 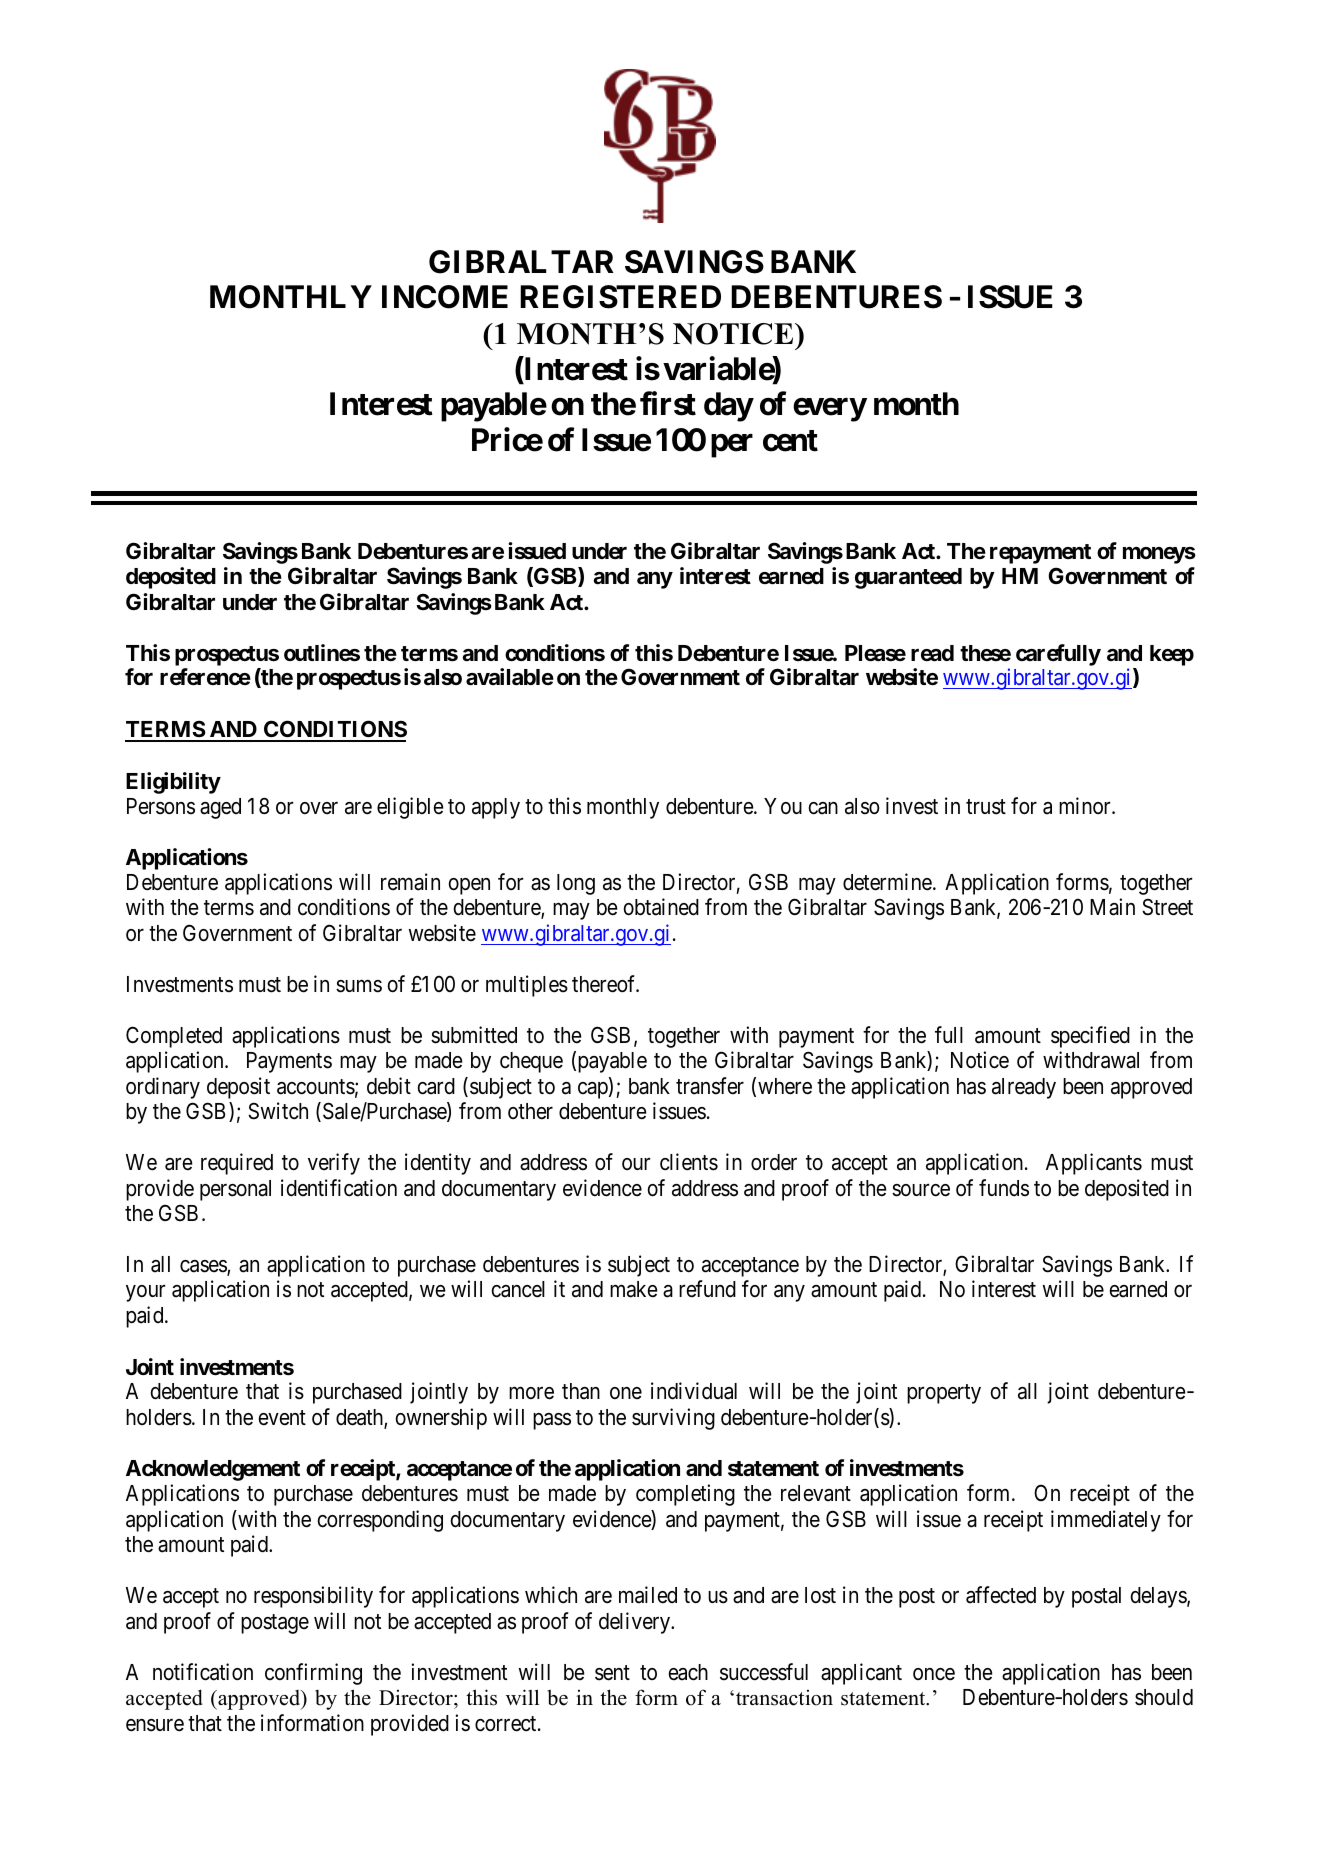 I want to click on confirming, so click(x=313, y=1674).
